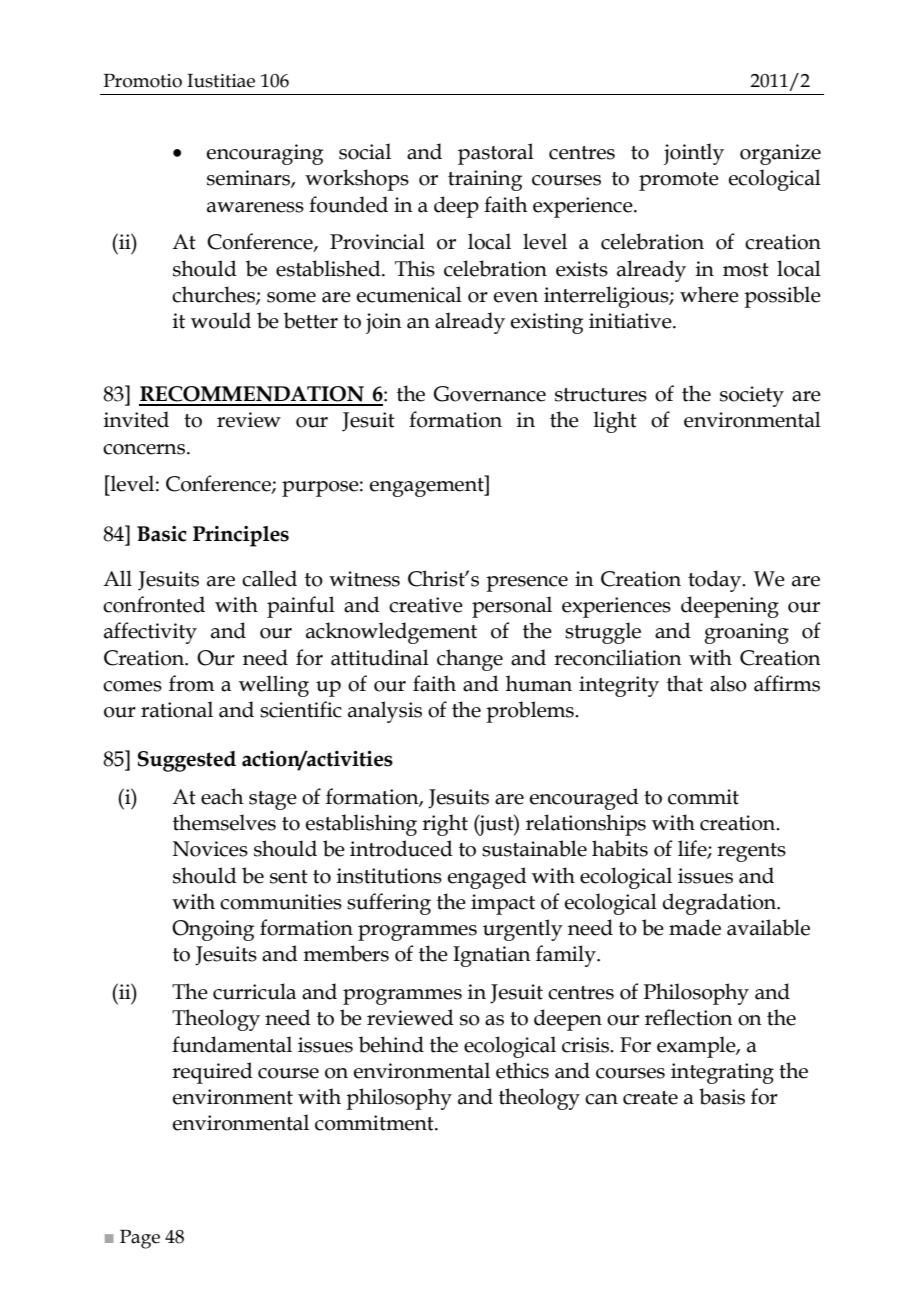 Image resolution: width=924 pixels, height=1305 pixels. What do you see at coordinates (213, 930) in the document?
I see `Ongoing` at bounding box center [213, 930].
